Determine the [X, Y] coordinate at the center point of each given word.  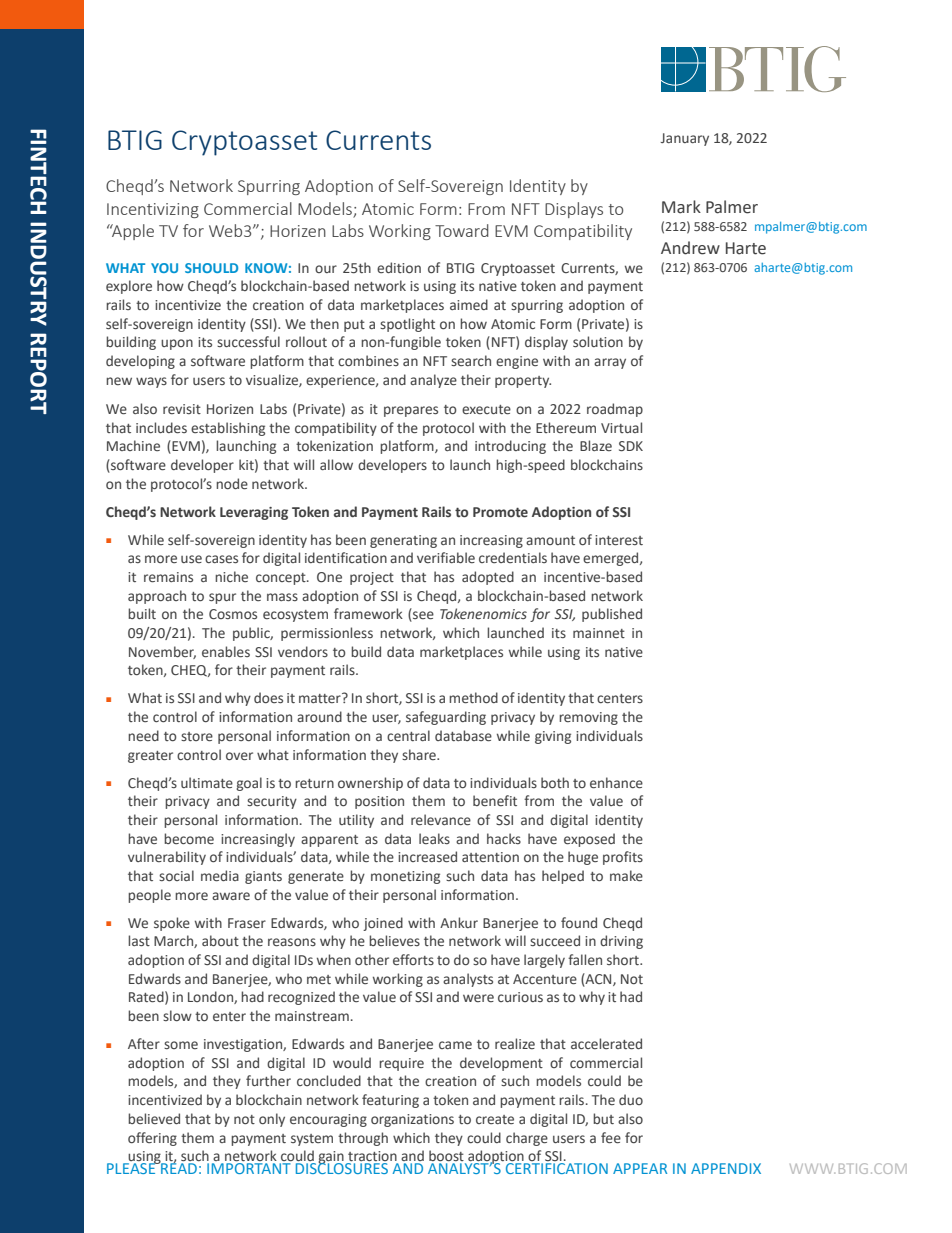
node [232, 483]
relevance [441, 819]
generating [403, 541]
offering [152, 1139]
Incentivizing [153, 210]
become [189, 838]
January [684, 139]
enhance [616, 782]
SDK [631, 446]
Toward [462, 230]
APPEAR [640, 1168]
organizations [412, 1120]
